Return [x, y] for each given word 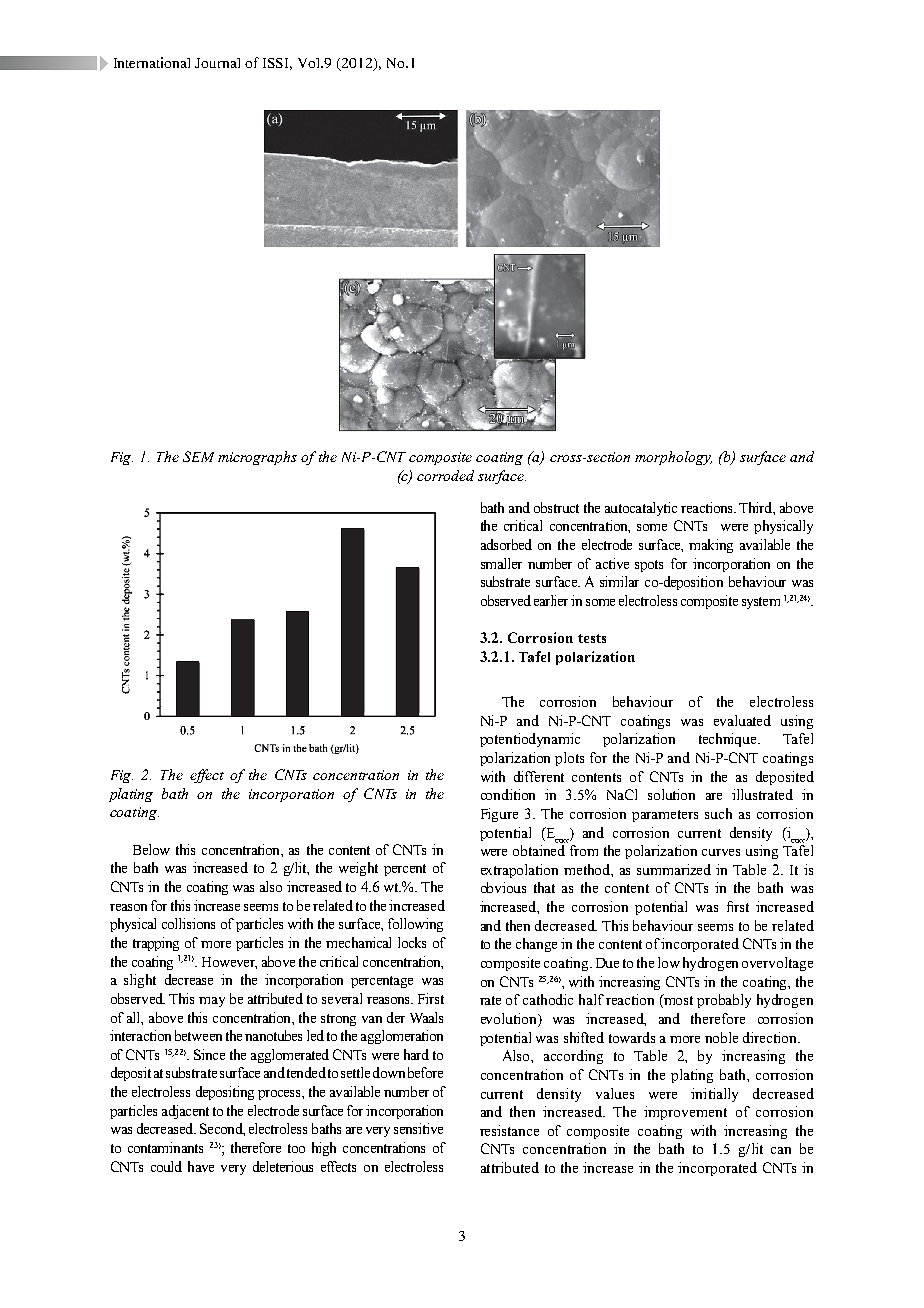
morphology [673, 458]
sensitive [418, 1128]
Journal [217, 63]
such [718, 813]
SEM [198, 456]
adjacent [185, 1112]
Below [151, 849]
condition [508, 794]
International [152, 62]
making [711, 546]
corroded [445, 475]
